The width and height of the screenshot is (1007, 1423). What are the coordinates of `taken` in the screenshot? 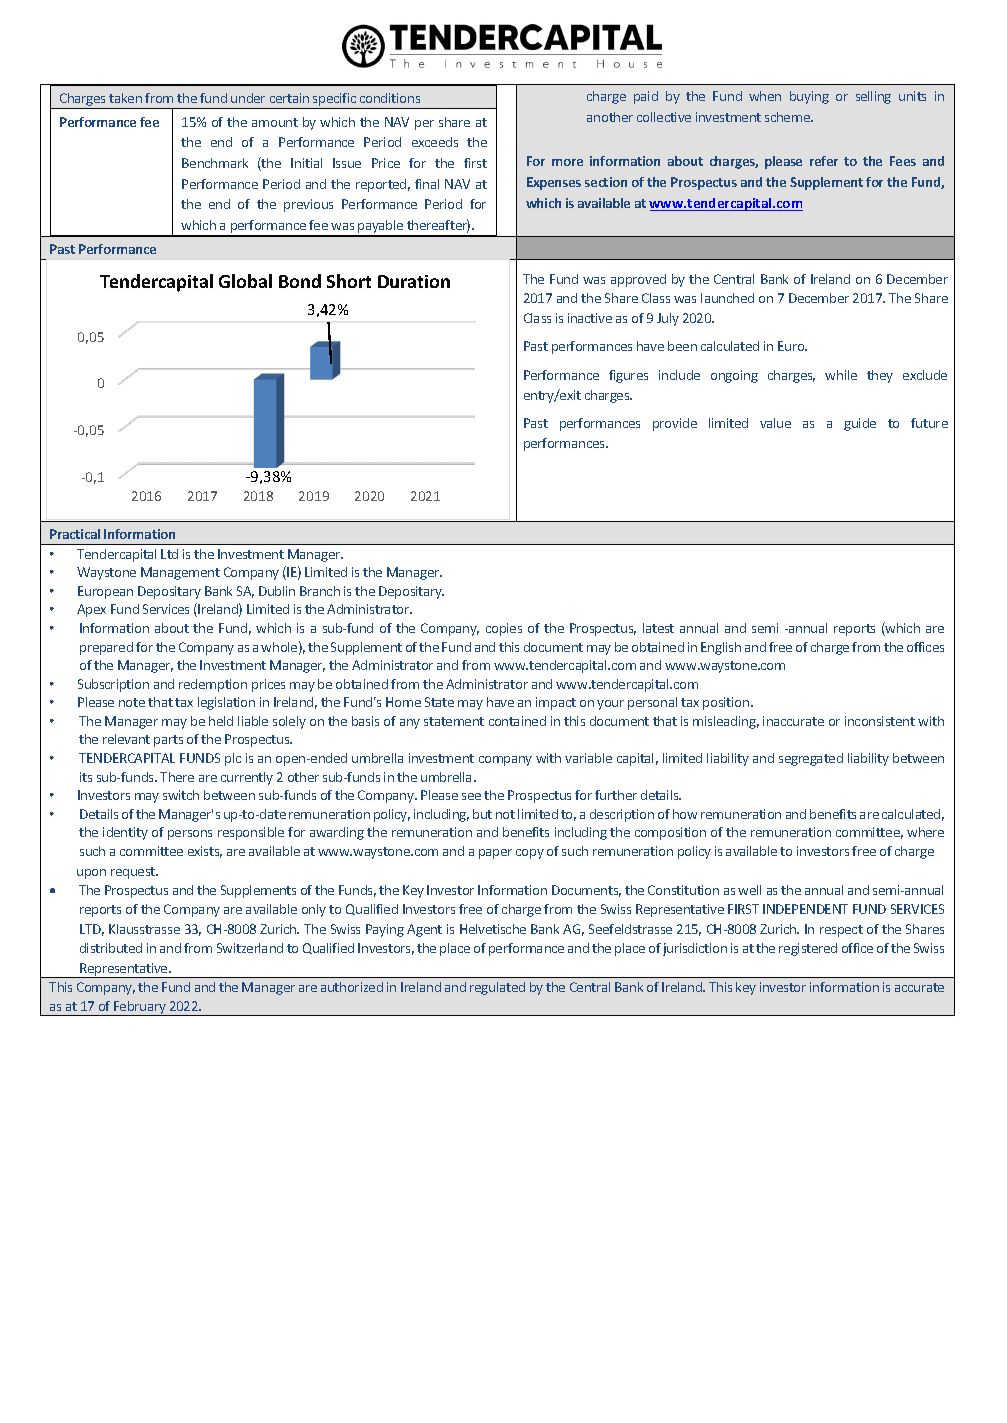 It's located at (125, 98).
